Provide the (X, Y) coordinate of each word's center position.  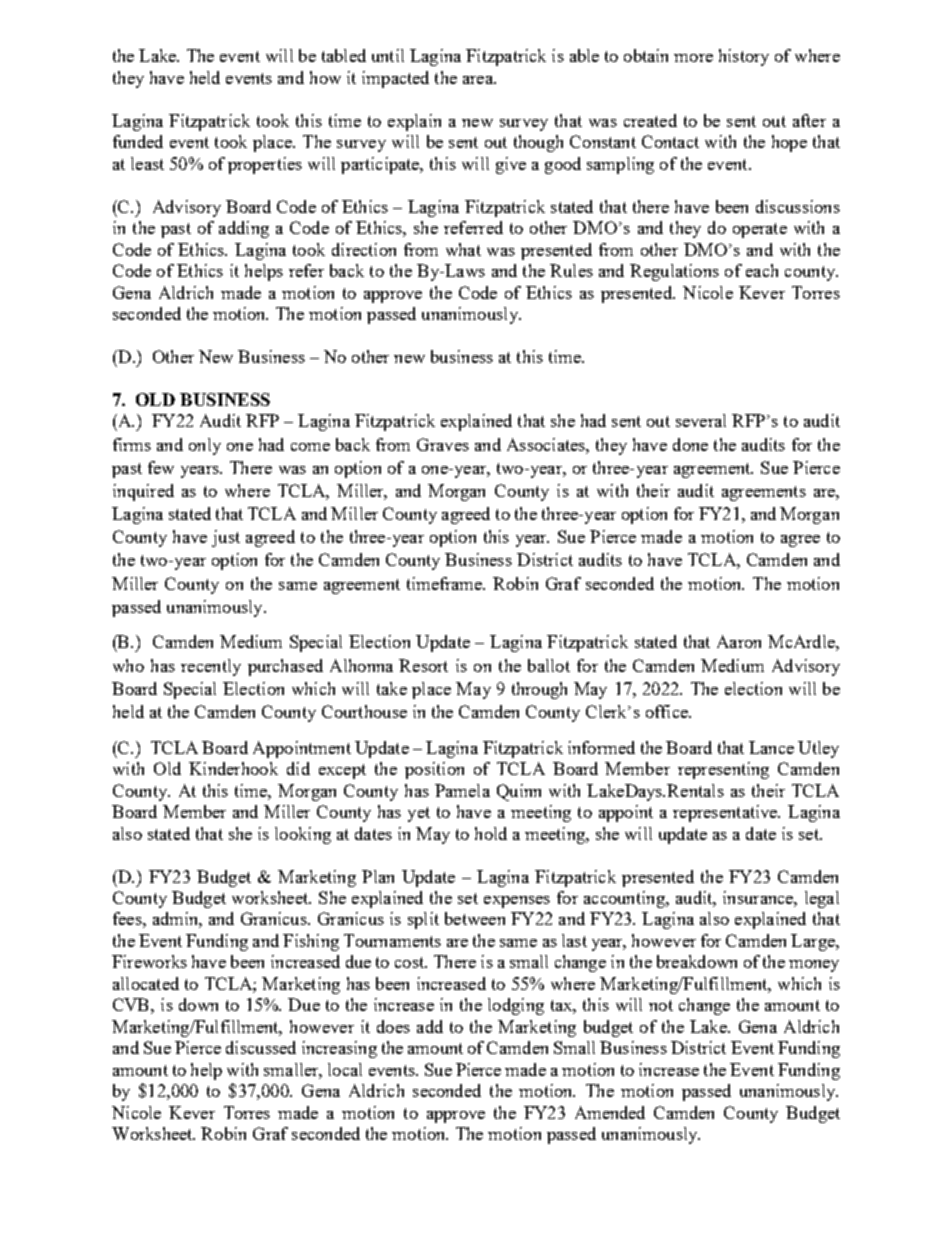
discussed (261, 1047)
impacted (395, 79)
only (205, 446)
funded (138, 141)
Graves (443, 444)
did (298, 768)
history (744, 57)
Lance (771, 747)
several (701, 420)
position (434, 770)
